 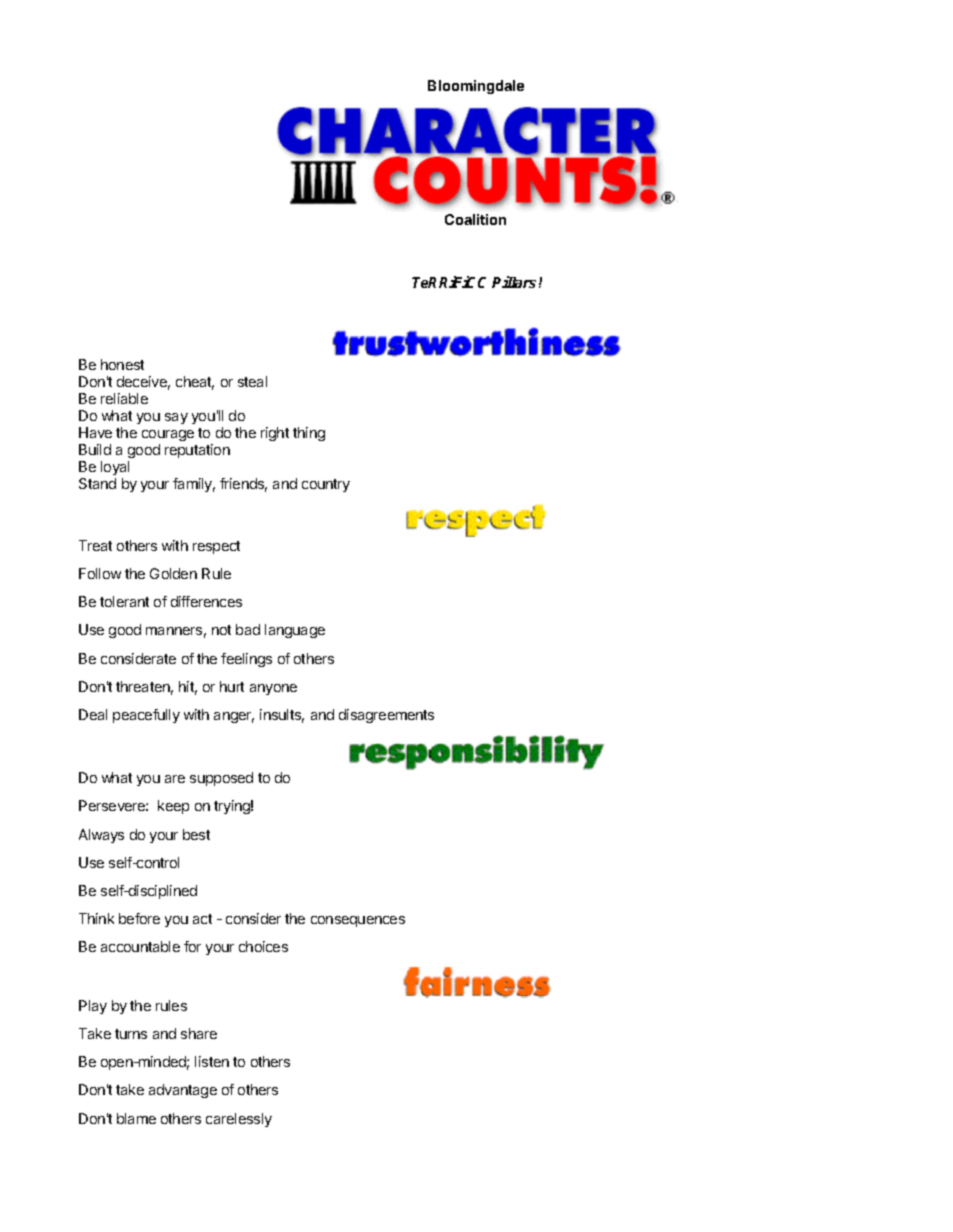 What do you see at coordinates (475, 219) in the screenshot?
I see `Coalition` at bounding box center [475, 219].
